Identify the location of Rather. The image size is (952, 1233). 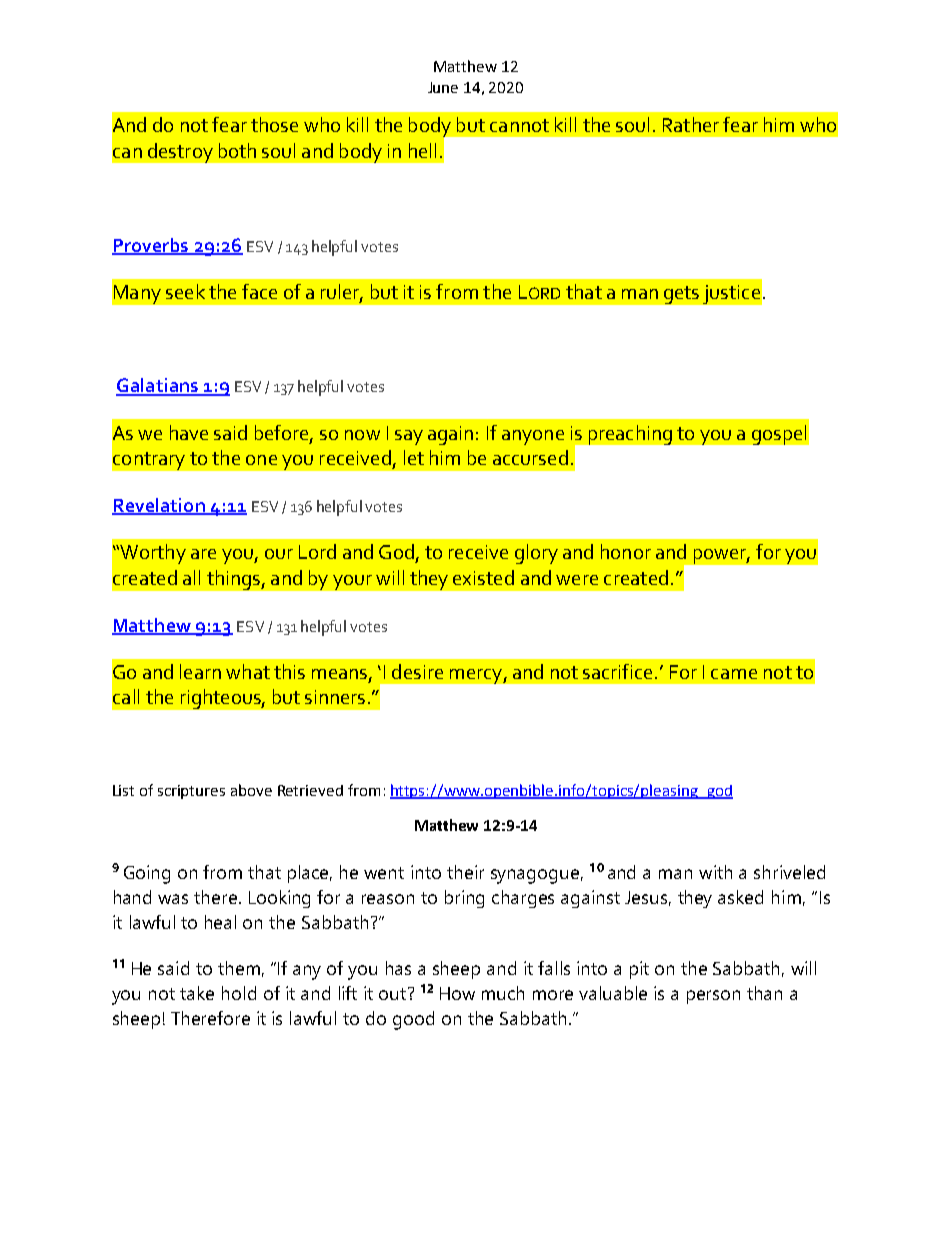
(691, 124).
